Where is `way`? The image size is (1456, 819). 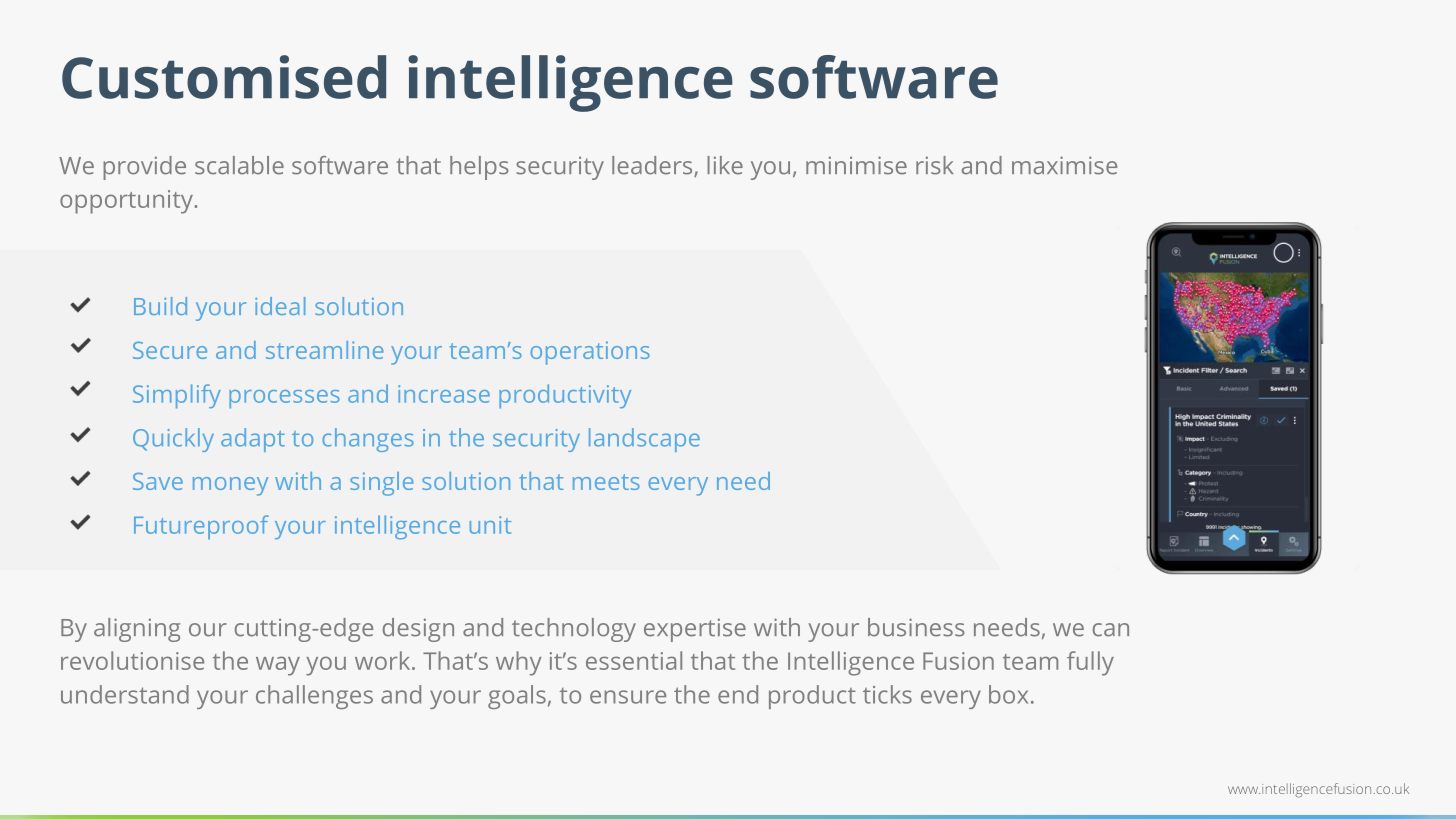 way is located at coordinates (278, 666).
